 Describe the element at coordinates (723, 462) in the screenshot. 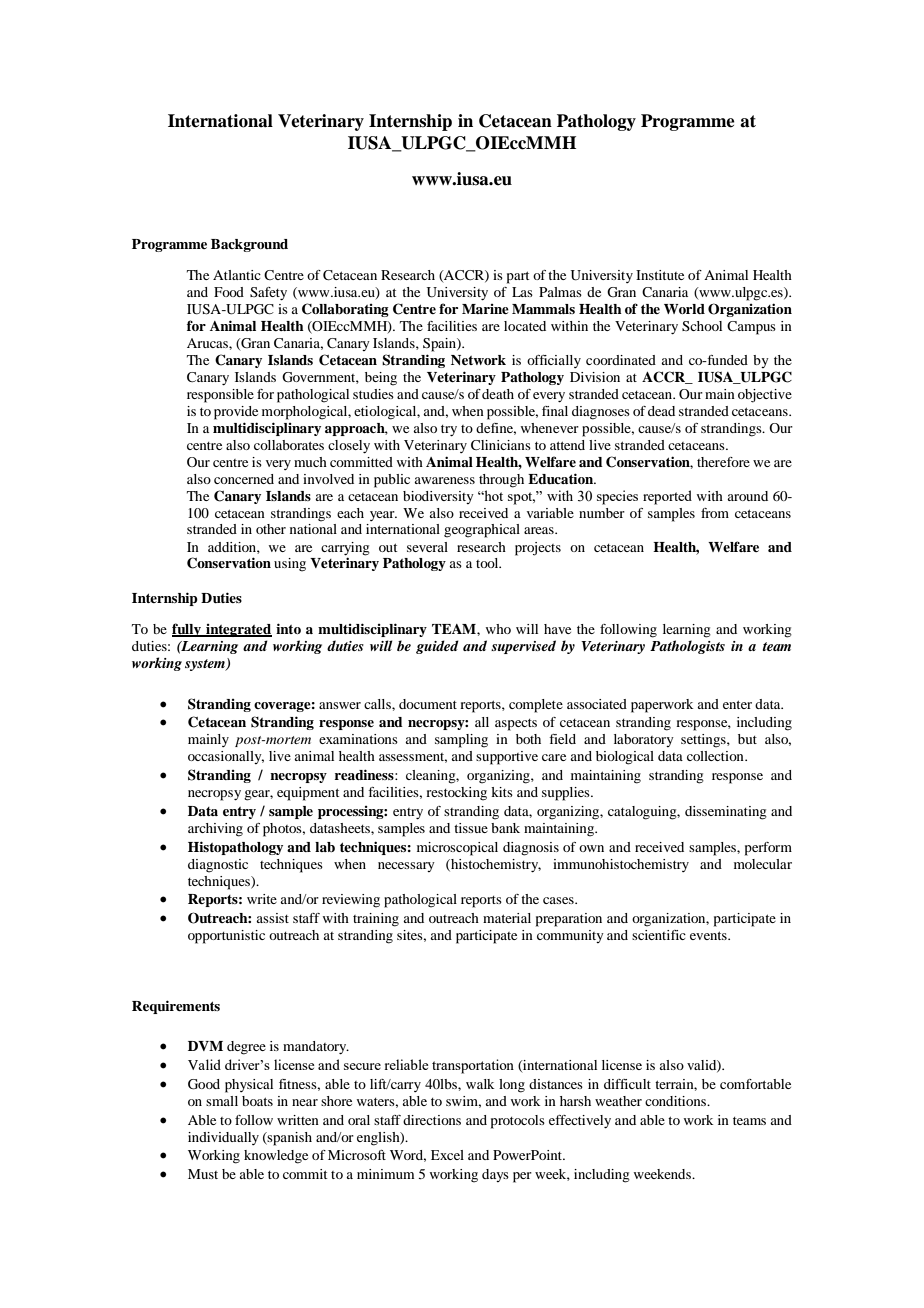

I see `therefore` at that location.
